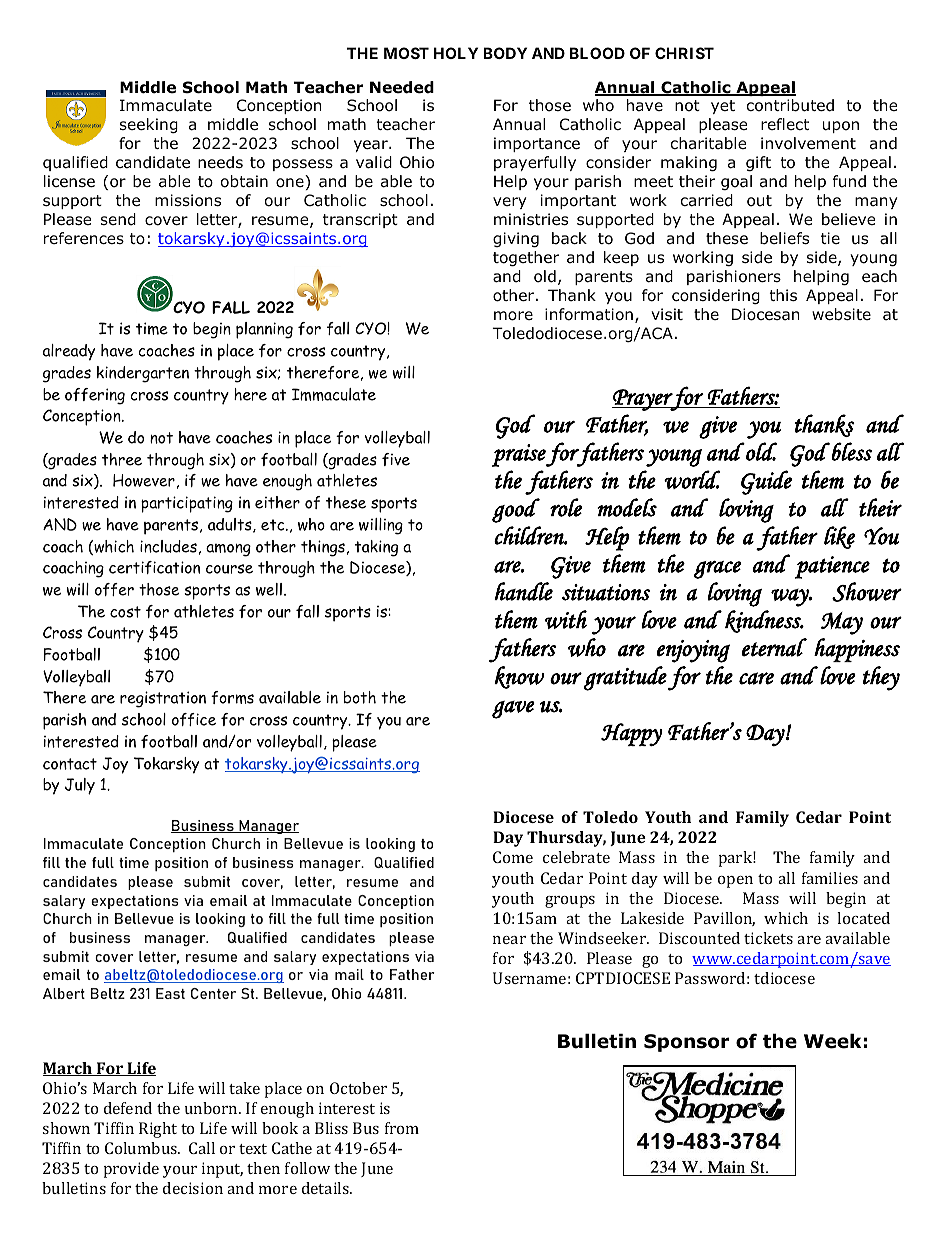  Describe the element at coordinates (523, 591) in the screenshot. I see `handle` at that location.
